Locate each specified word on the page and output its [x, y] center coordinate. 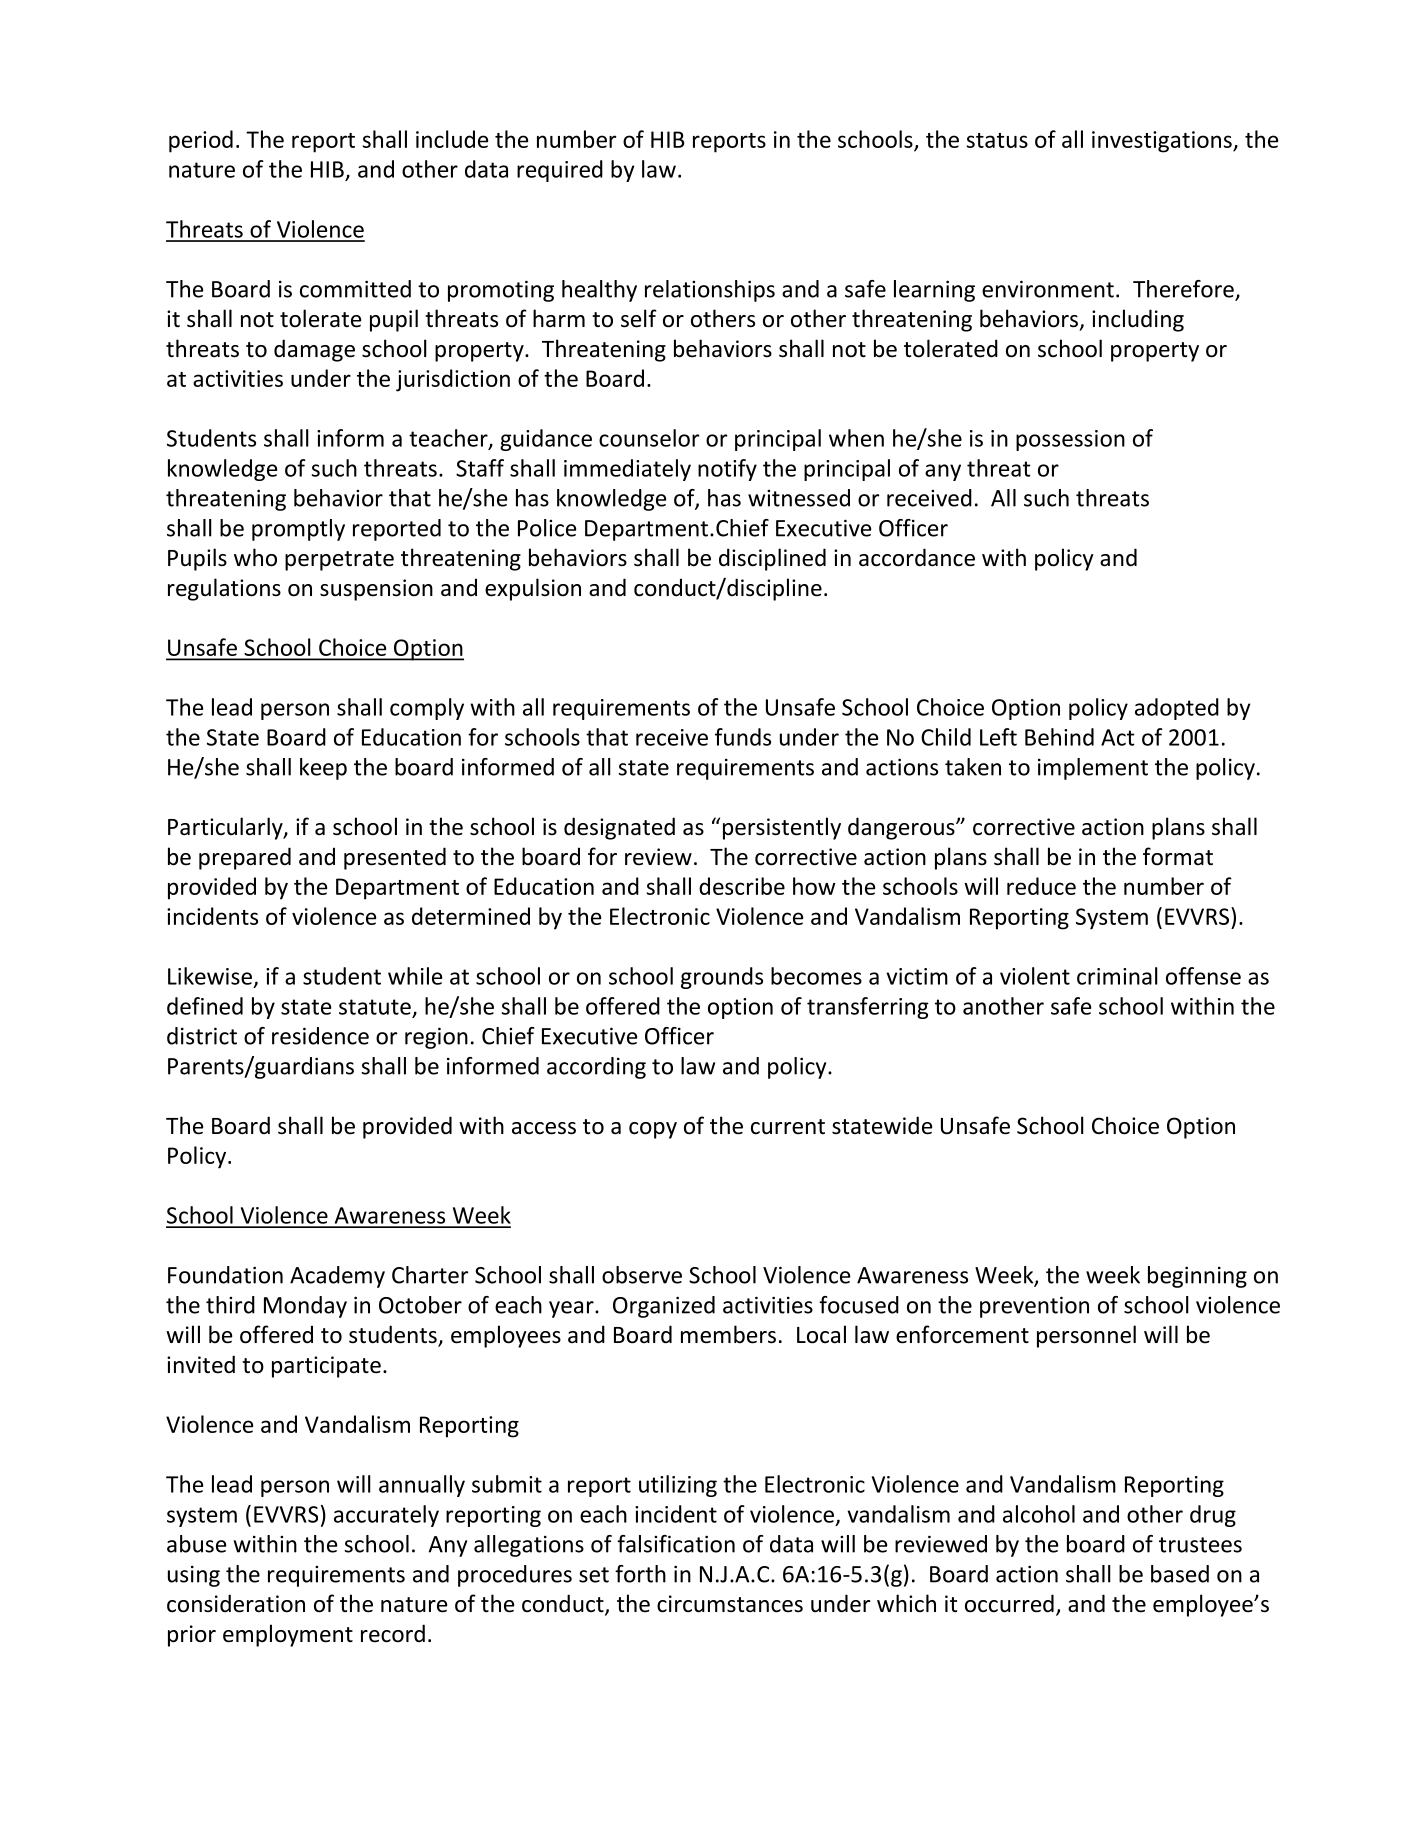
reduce [1041, 886]
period [201, 141]
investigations [1163, 142]
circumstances [730, 1604]
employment [288, 1635]
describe [742, 886]
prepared [245, 858]
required [560, 171]
